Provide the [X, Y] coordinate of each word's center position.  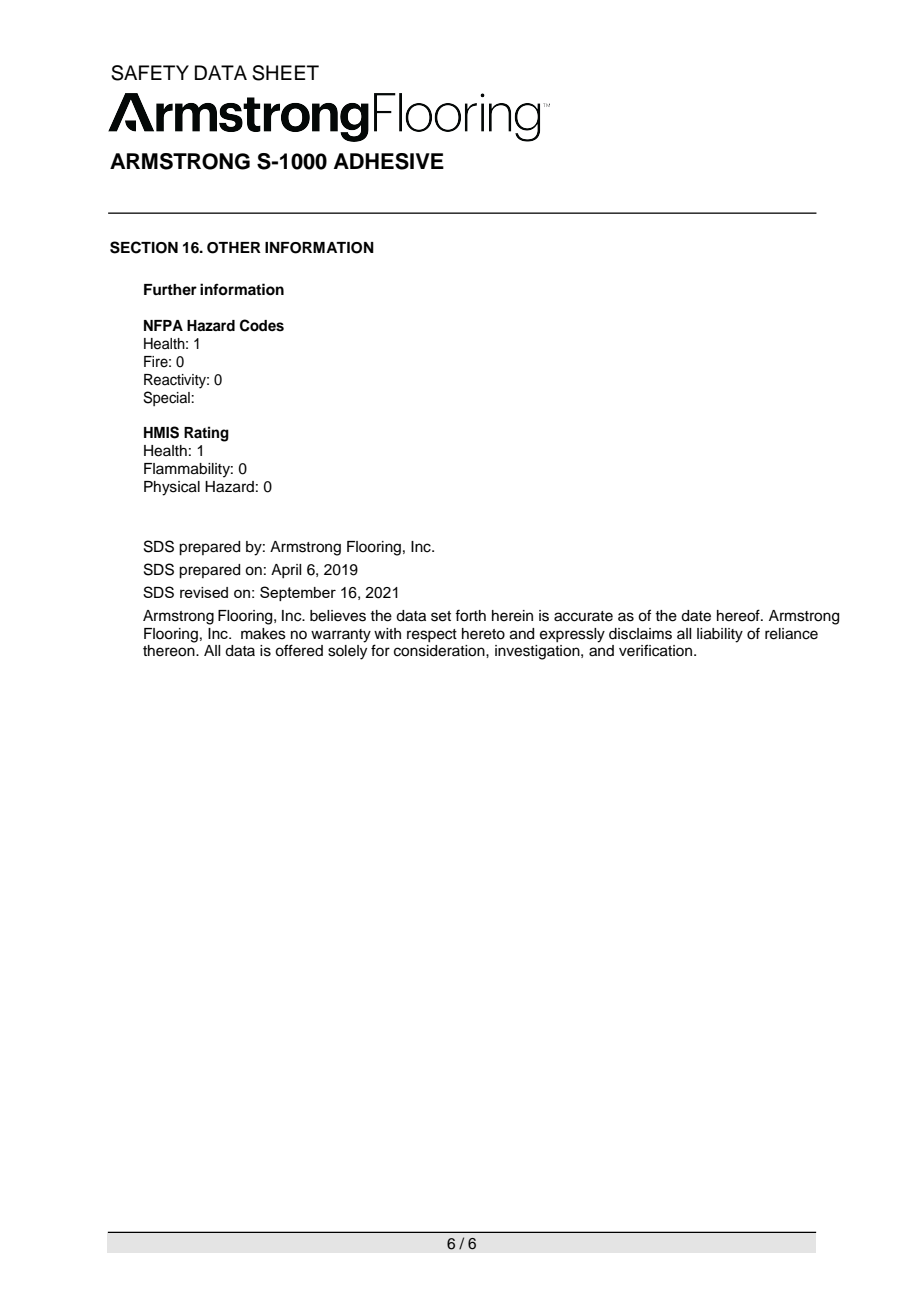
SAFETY [150, 73]
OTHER [234, 248]
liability [720, 635]
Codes [262, 325]
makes [263, 634]
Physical [172, 488]
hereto [483, 634]
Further [170, 289]
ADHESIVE [389, 161]
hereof [739, 615]
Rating [206, 434]
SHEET [285, 73]
